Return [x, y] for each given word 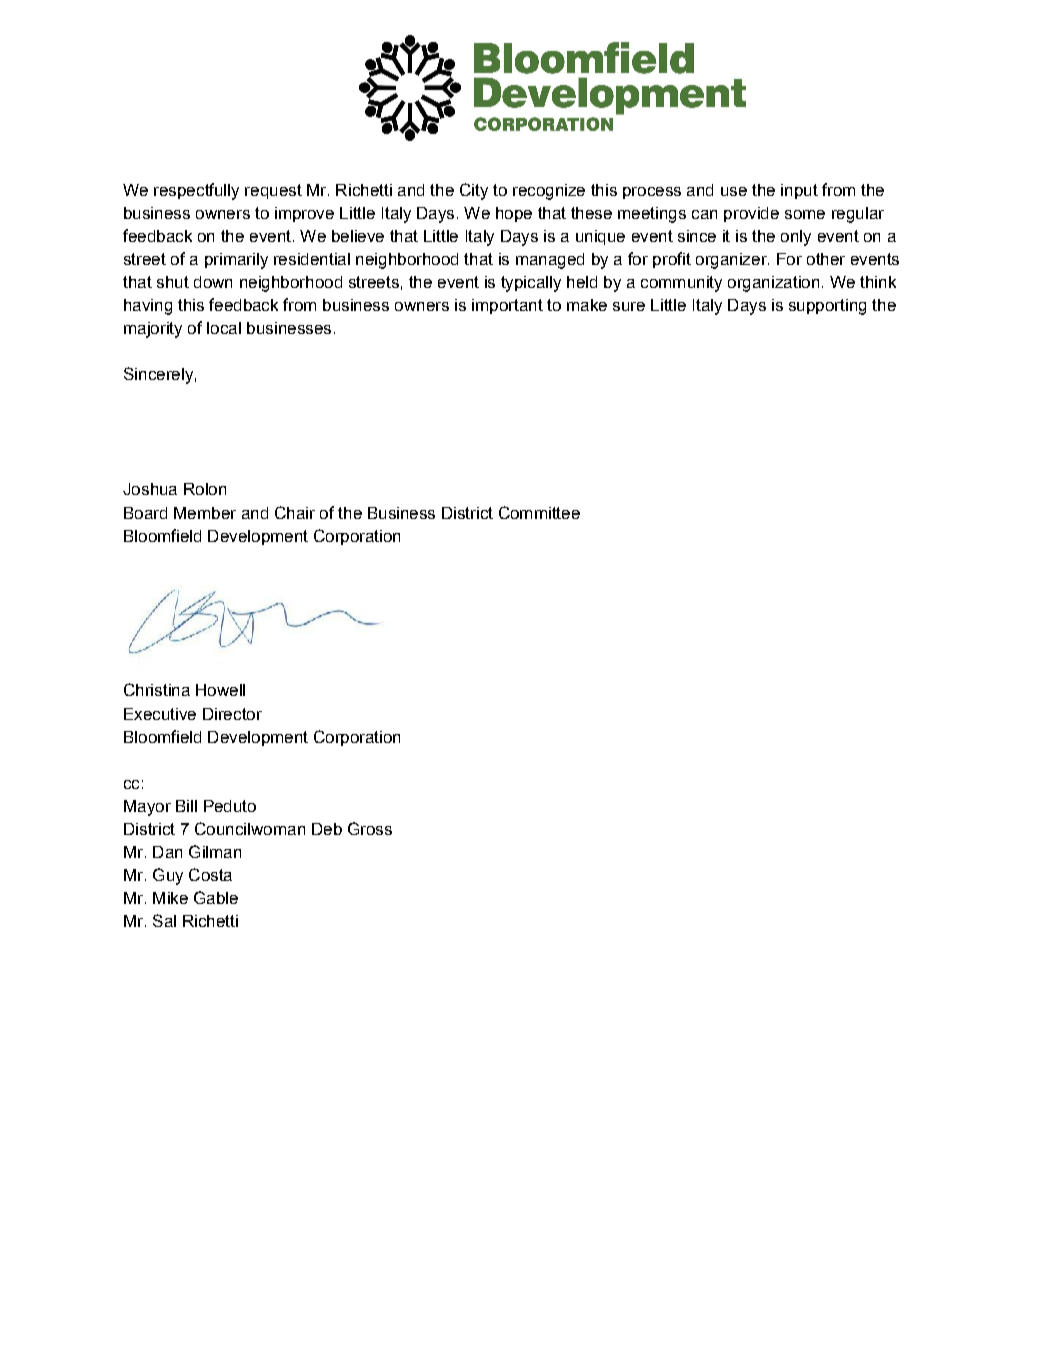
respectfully [196, 191]
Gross [370, 828]
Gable [216, 897]
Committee [539, 512]
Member [205, 513]
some [805, 214]
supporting [827, 307]
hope [514, 214]
